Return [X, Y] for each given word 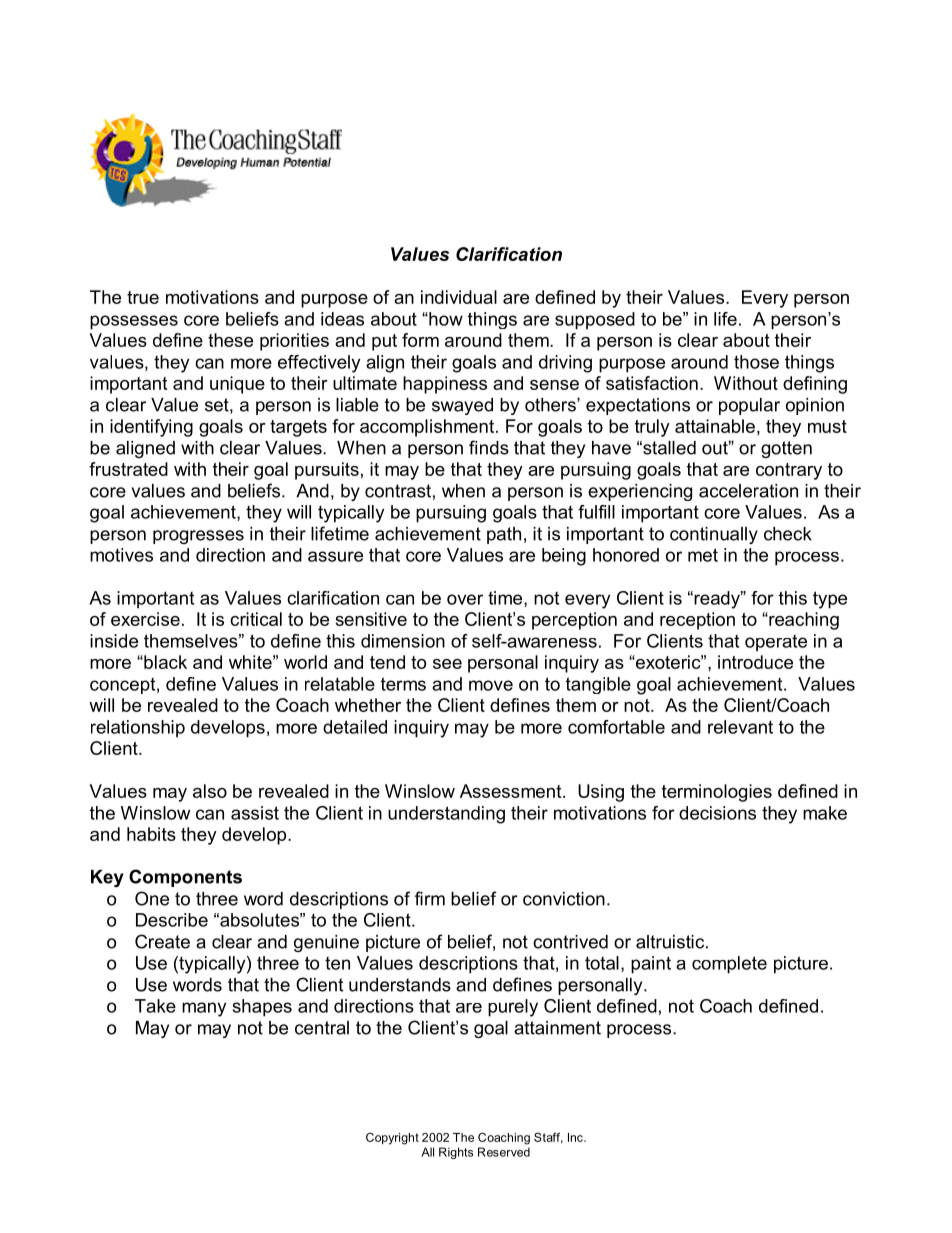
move [491, 685]
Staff [548, 1138]
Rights [456, 1153]
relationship [138, 729]
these [230, 340]
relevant [740, 727]
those [756, 362]
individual [459, 297]
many [204, 1009]
